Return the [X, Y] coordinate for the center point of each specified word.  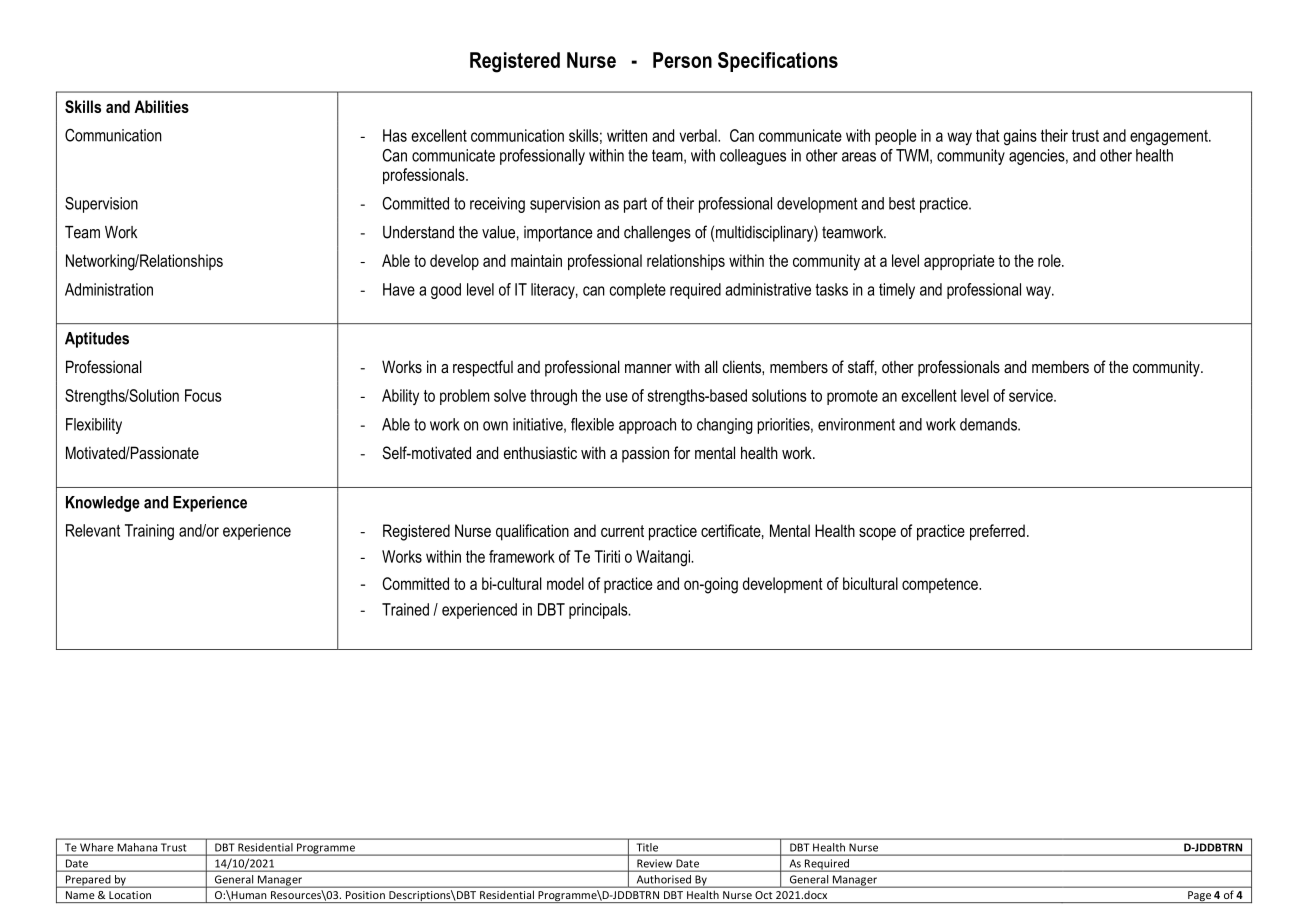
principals [599, 611]
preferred [997, 532]
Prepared [88, 881]
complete [638, 291]
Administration [109, 289]
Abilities [161, 106]
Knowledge [103, 504]
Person [682, 60]
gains [1020, 137]
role [1050, 260]
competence [941, 585]
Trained [405, 609]
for [682, 452]
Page [1199, 897]
